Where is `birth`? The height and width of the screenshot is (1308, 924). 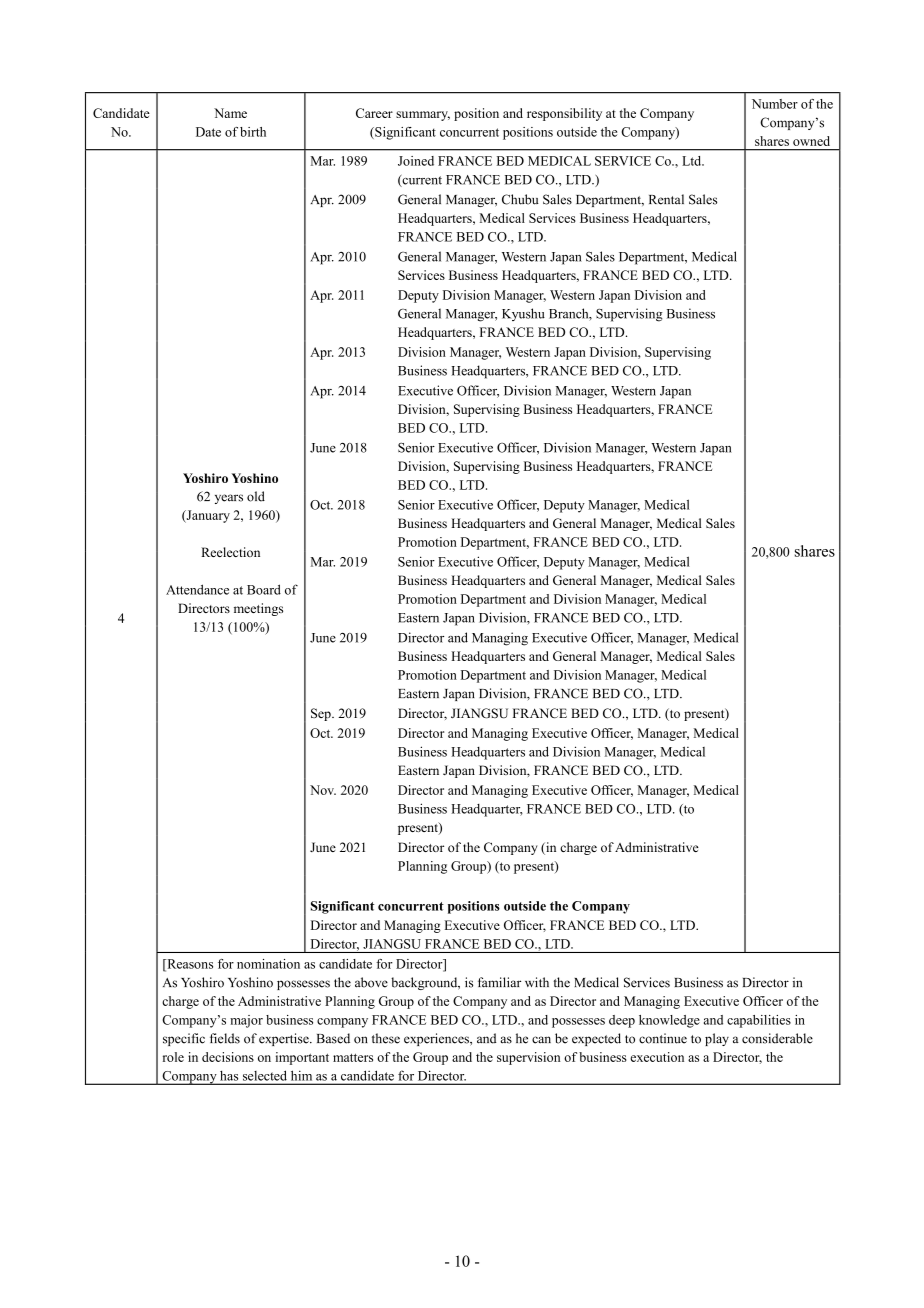 birth is located at coordinates (253, 132).
